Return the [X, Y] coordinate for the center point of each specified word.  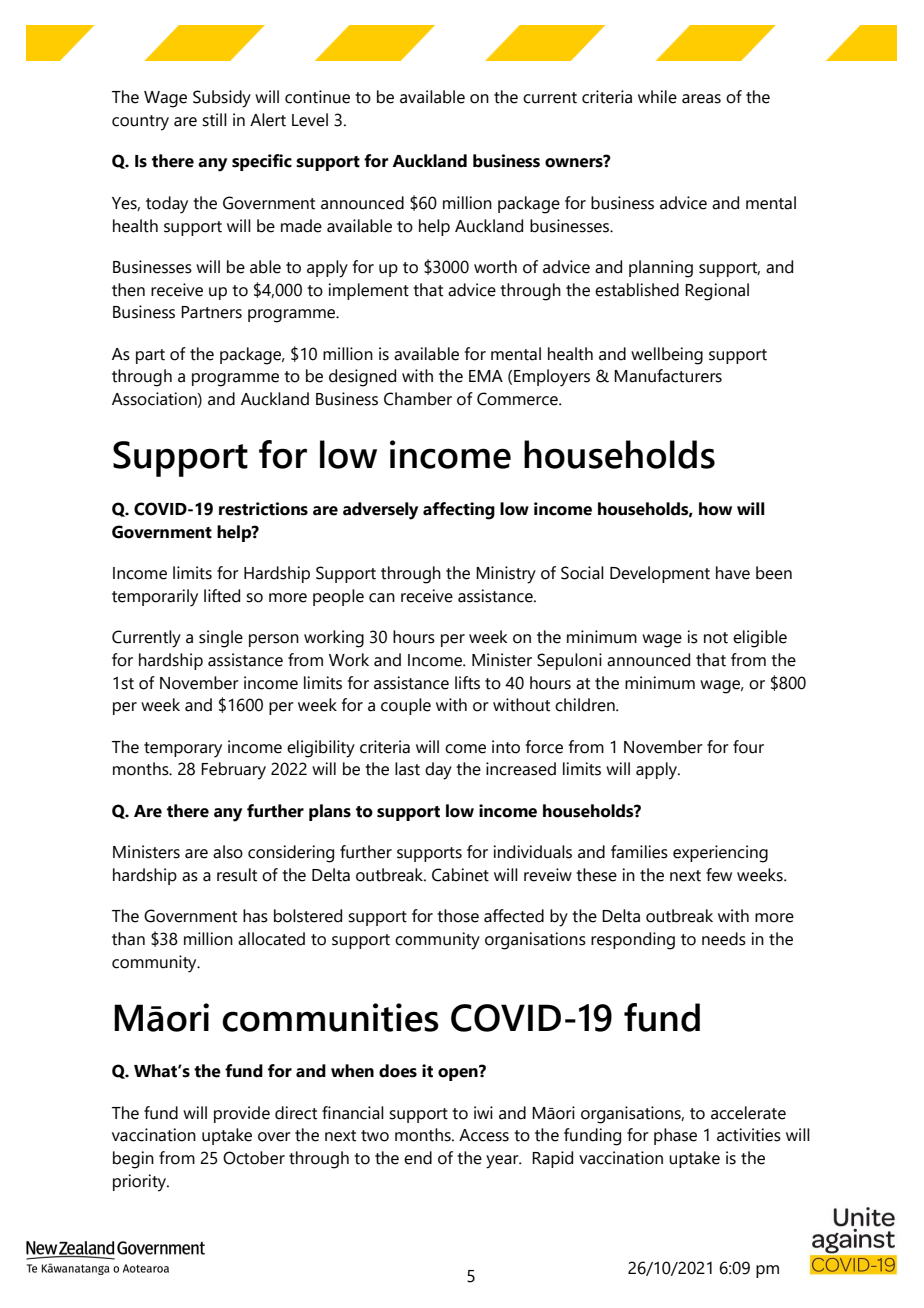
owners [575, 162]
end [418, 1158]
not [716, 638]
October [254, 1158]
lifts [467, 683]
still [214, 120]
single [221, 639]
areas [701, 99]
